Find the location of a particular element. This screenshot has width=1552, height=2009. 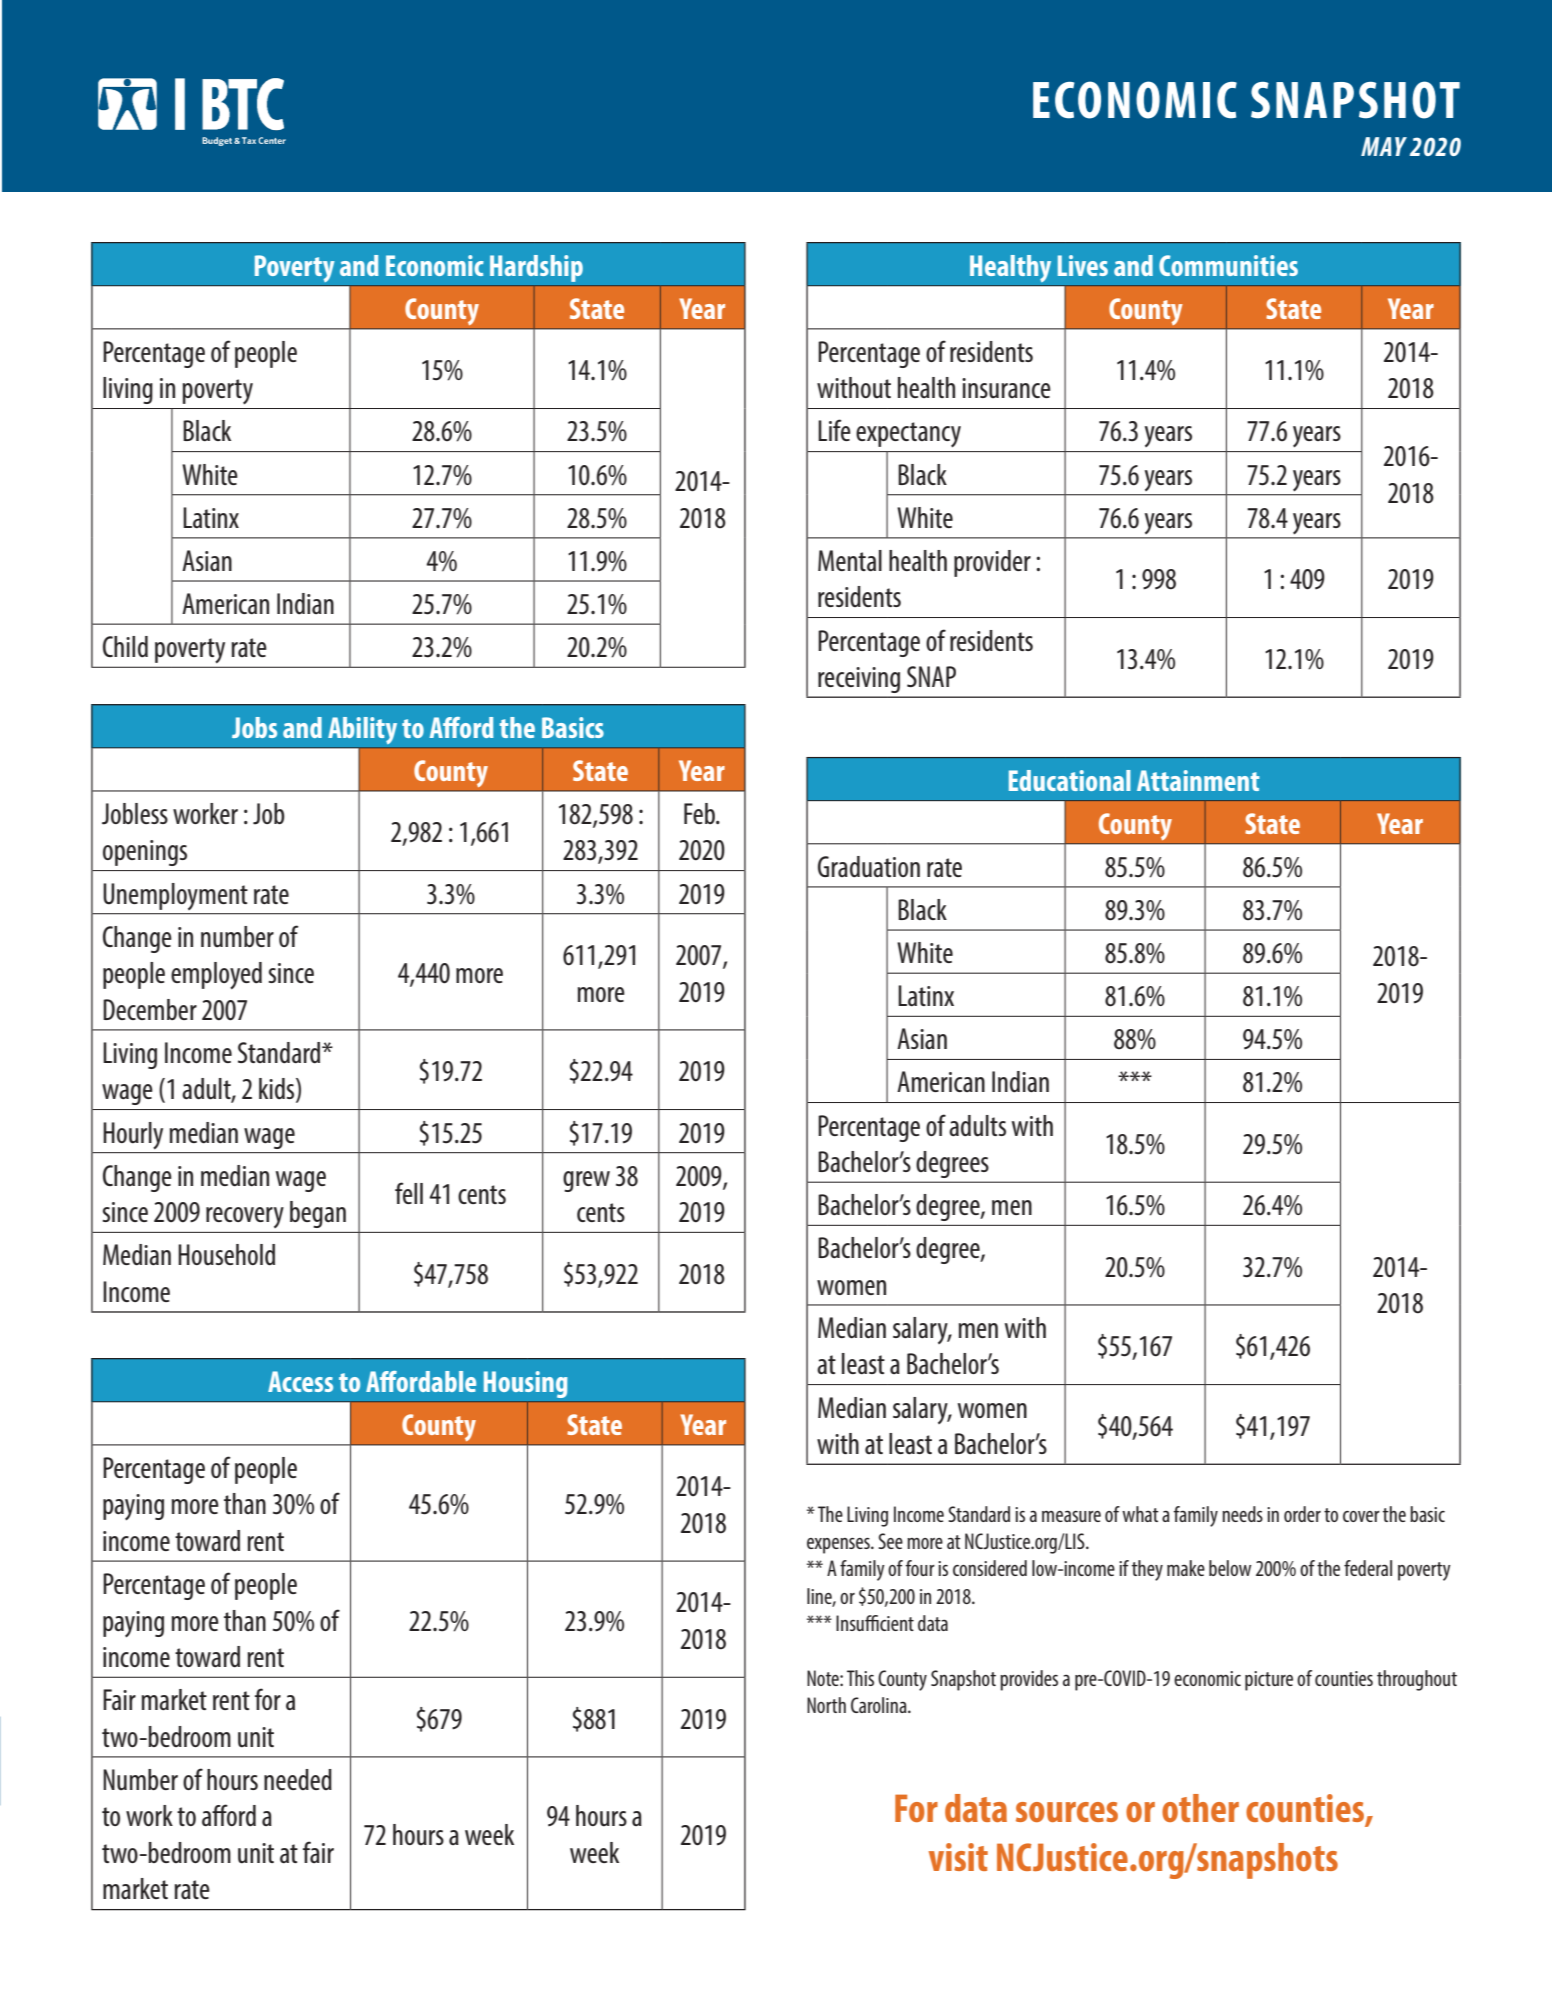

grew is located at coordinates (586, 1181).
